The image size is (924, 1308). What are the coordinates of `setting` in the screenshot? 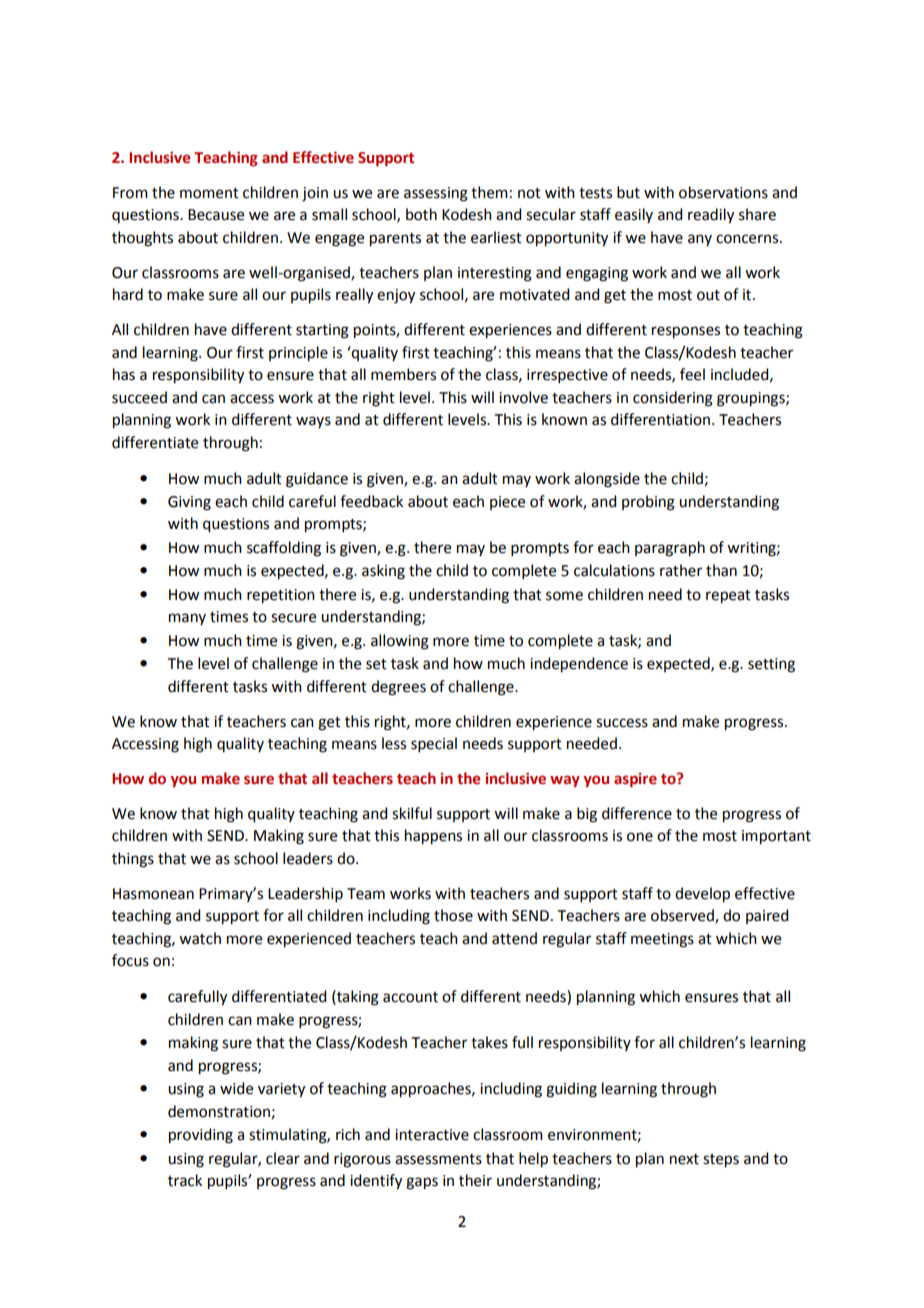 It's located at (771, 665).
